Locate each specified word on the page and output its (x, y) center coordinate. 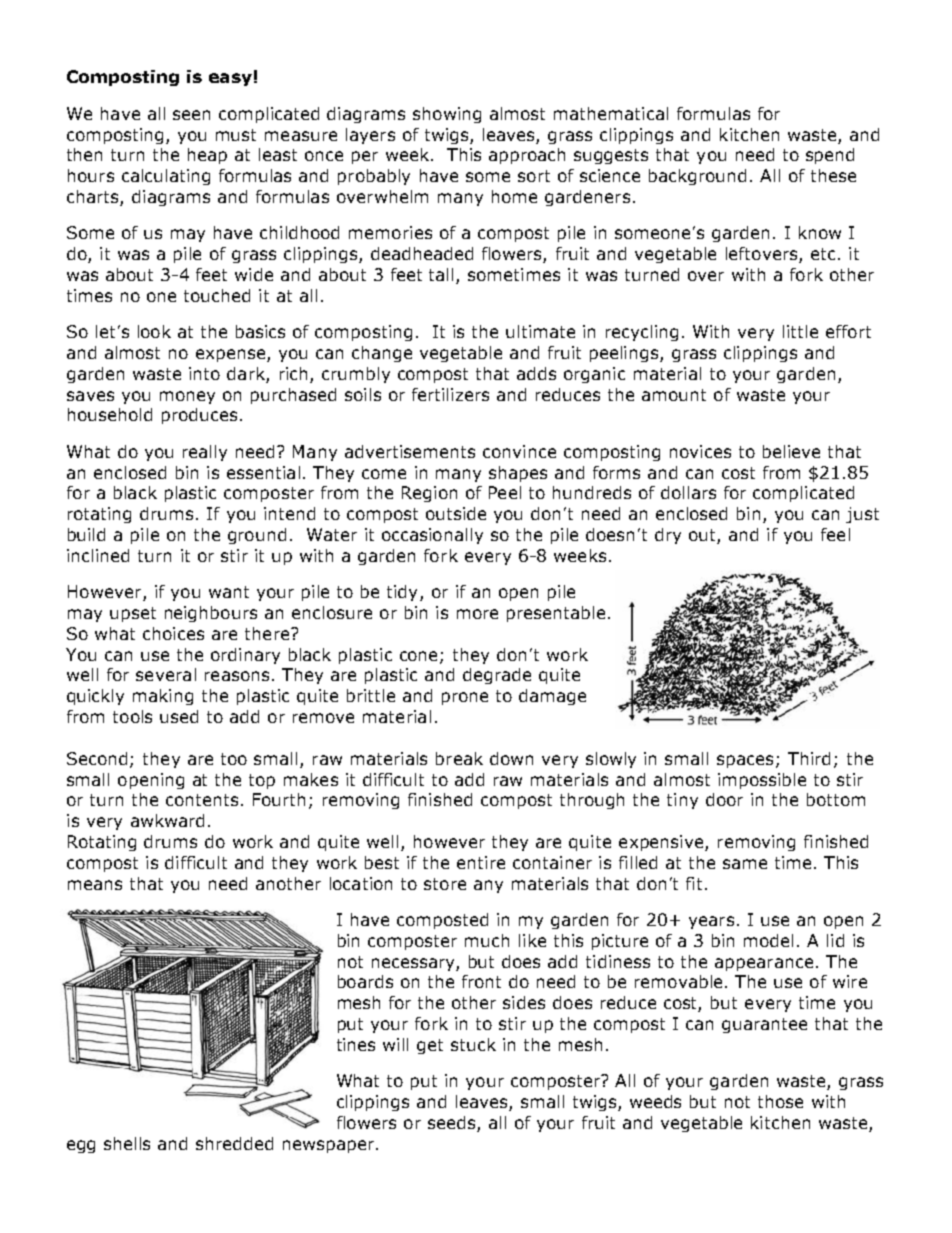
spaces (745, 761)
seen (191, 115)
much (487, 940)
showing (447, 115)
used (179, 716)
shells (127, 1143)
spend (830, 156)
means (95, 885)
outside (456, 513)
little (800, 331)
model (768, 940)
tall (443, 276)
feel (835, 534)
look (154, 331)
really (205, 453)
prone (465, 698)
